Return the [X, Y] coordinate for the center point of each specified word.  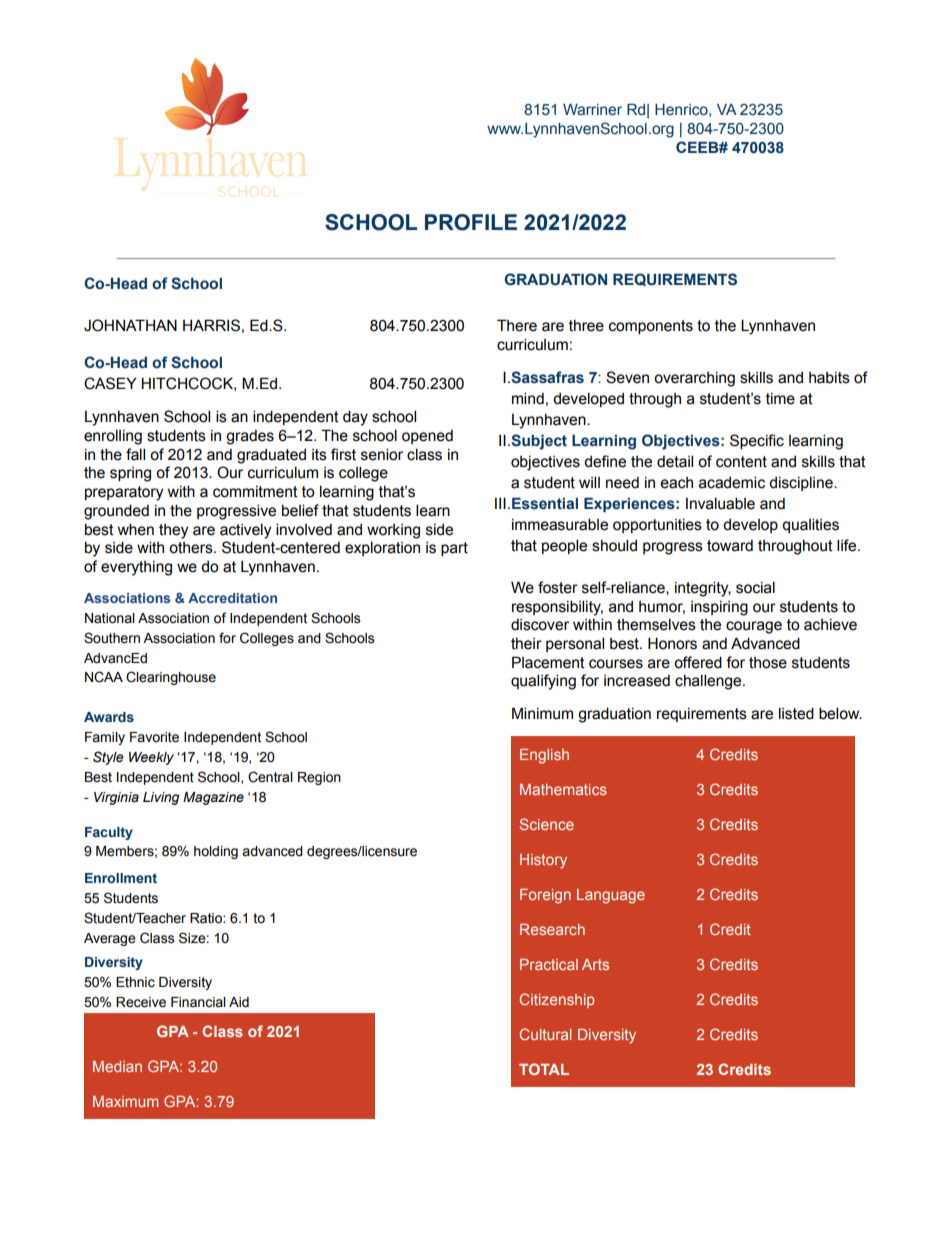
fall [135, 454]
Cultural [545, 1034]
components [651, 327]
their [526, 644]
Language [611, 896]
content [741, 462]
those [768, 663]
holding [216, 852]
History [543, 861]
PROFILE [471, 222]
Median [117, 1066]
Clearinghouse [171, 678]
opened [427, 437]
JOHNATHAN [130, 325]
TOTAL [544, 1069]
